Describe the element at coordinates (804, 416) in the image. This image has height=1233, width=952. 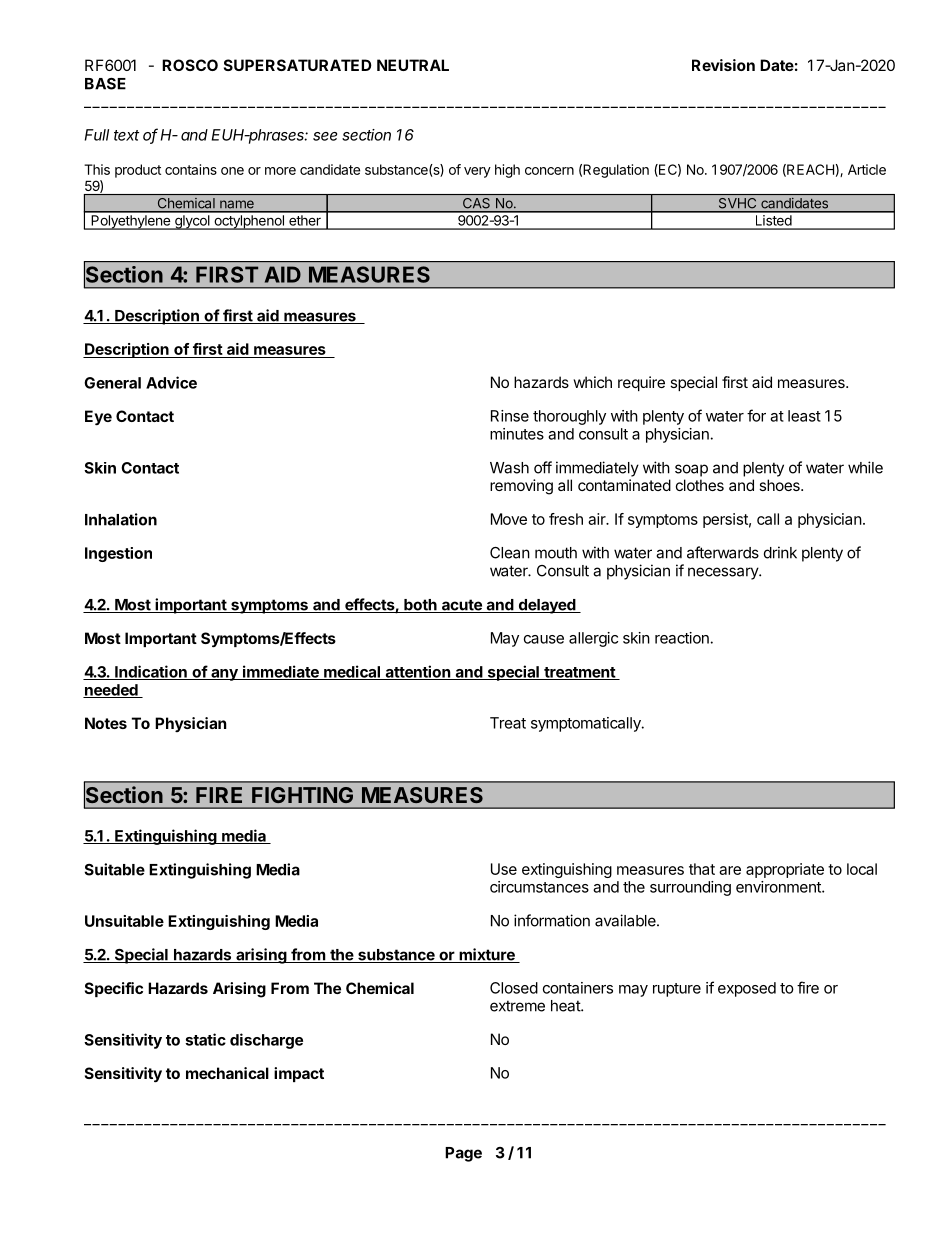
I see `least` at that location.
